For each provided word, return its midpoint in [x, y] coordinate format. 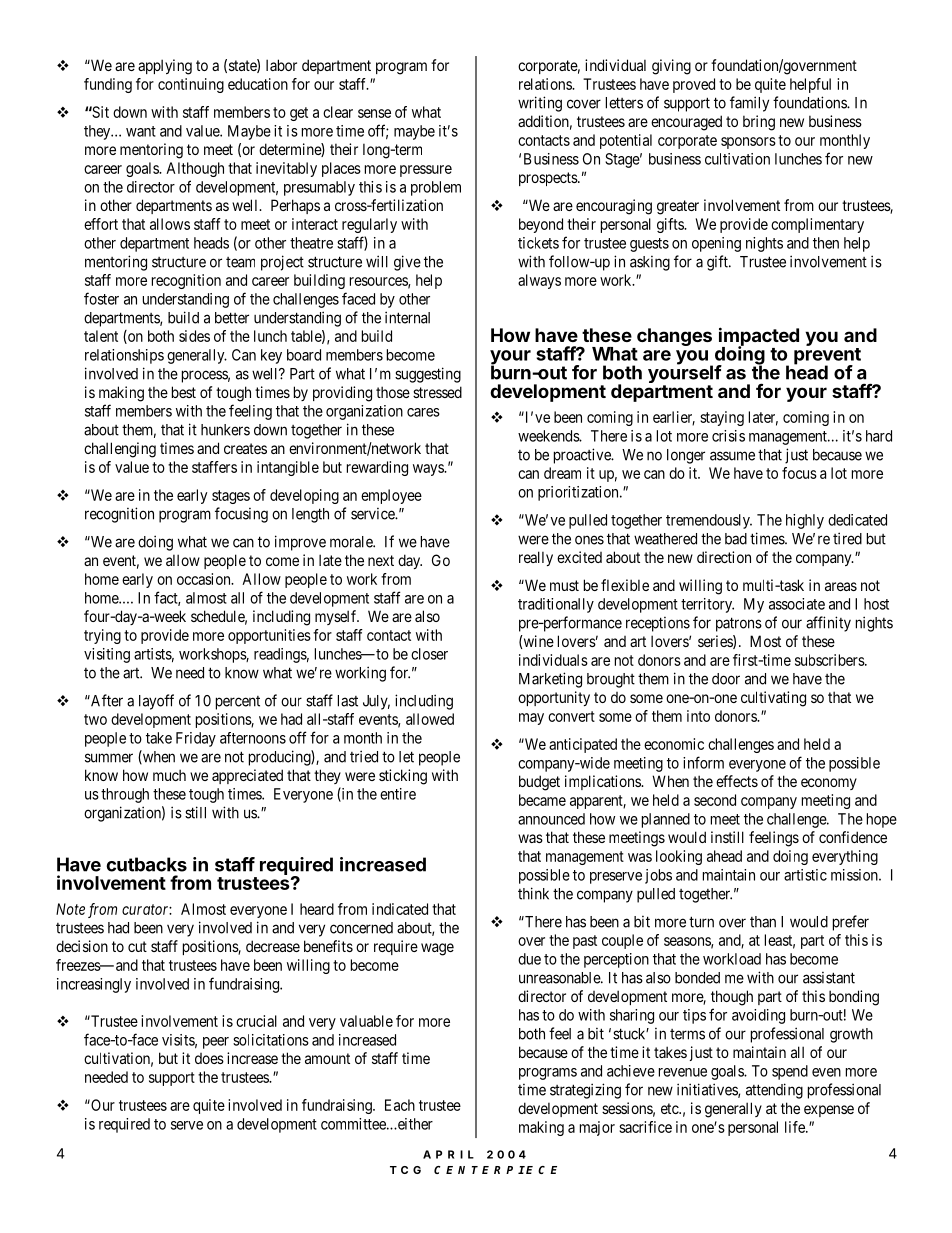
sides [194, 336]
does [209, 1058]
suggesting [428, 375]
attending [774, 1091]
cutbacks [146, 864]
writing [540, 104]
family [749, 104]
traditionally [556, 605]
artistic [805, 875]
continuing [191, 85]
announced [551, 819]
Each [400, 1105]
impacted [759, 337]
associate [797, 604]
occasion [205, 579]
